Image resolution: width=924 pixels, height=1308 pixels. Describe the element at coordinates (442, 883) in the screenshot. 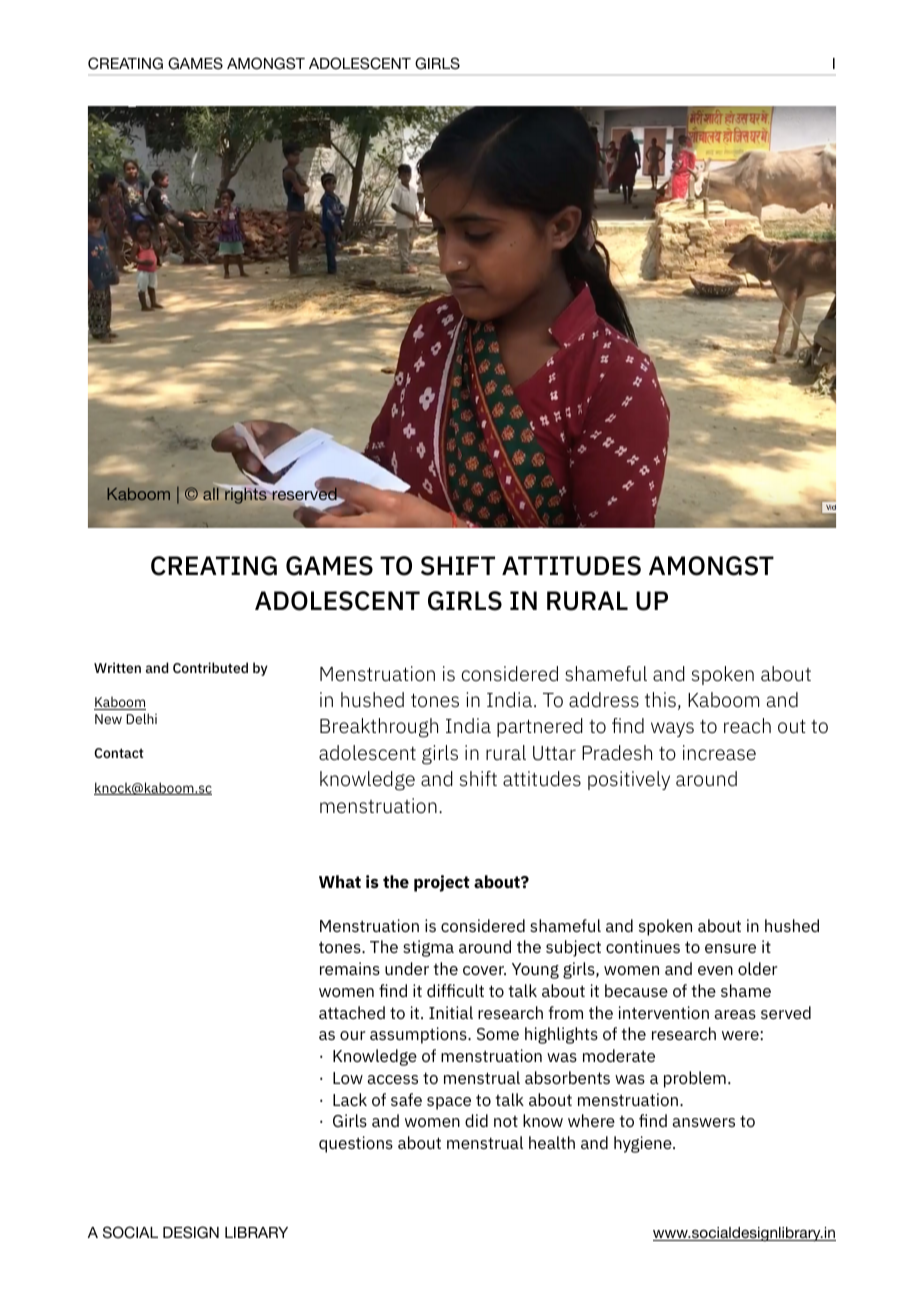

I see `project` at that location.
